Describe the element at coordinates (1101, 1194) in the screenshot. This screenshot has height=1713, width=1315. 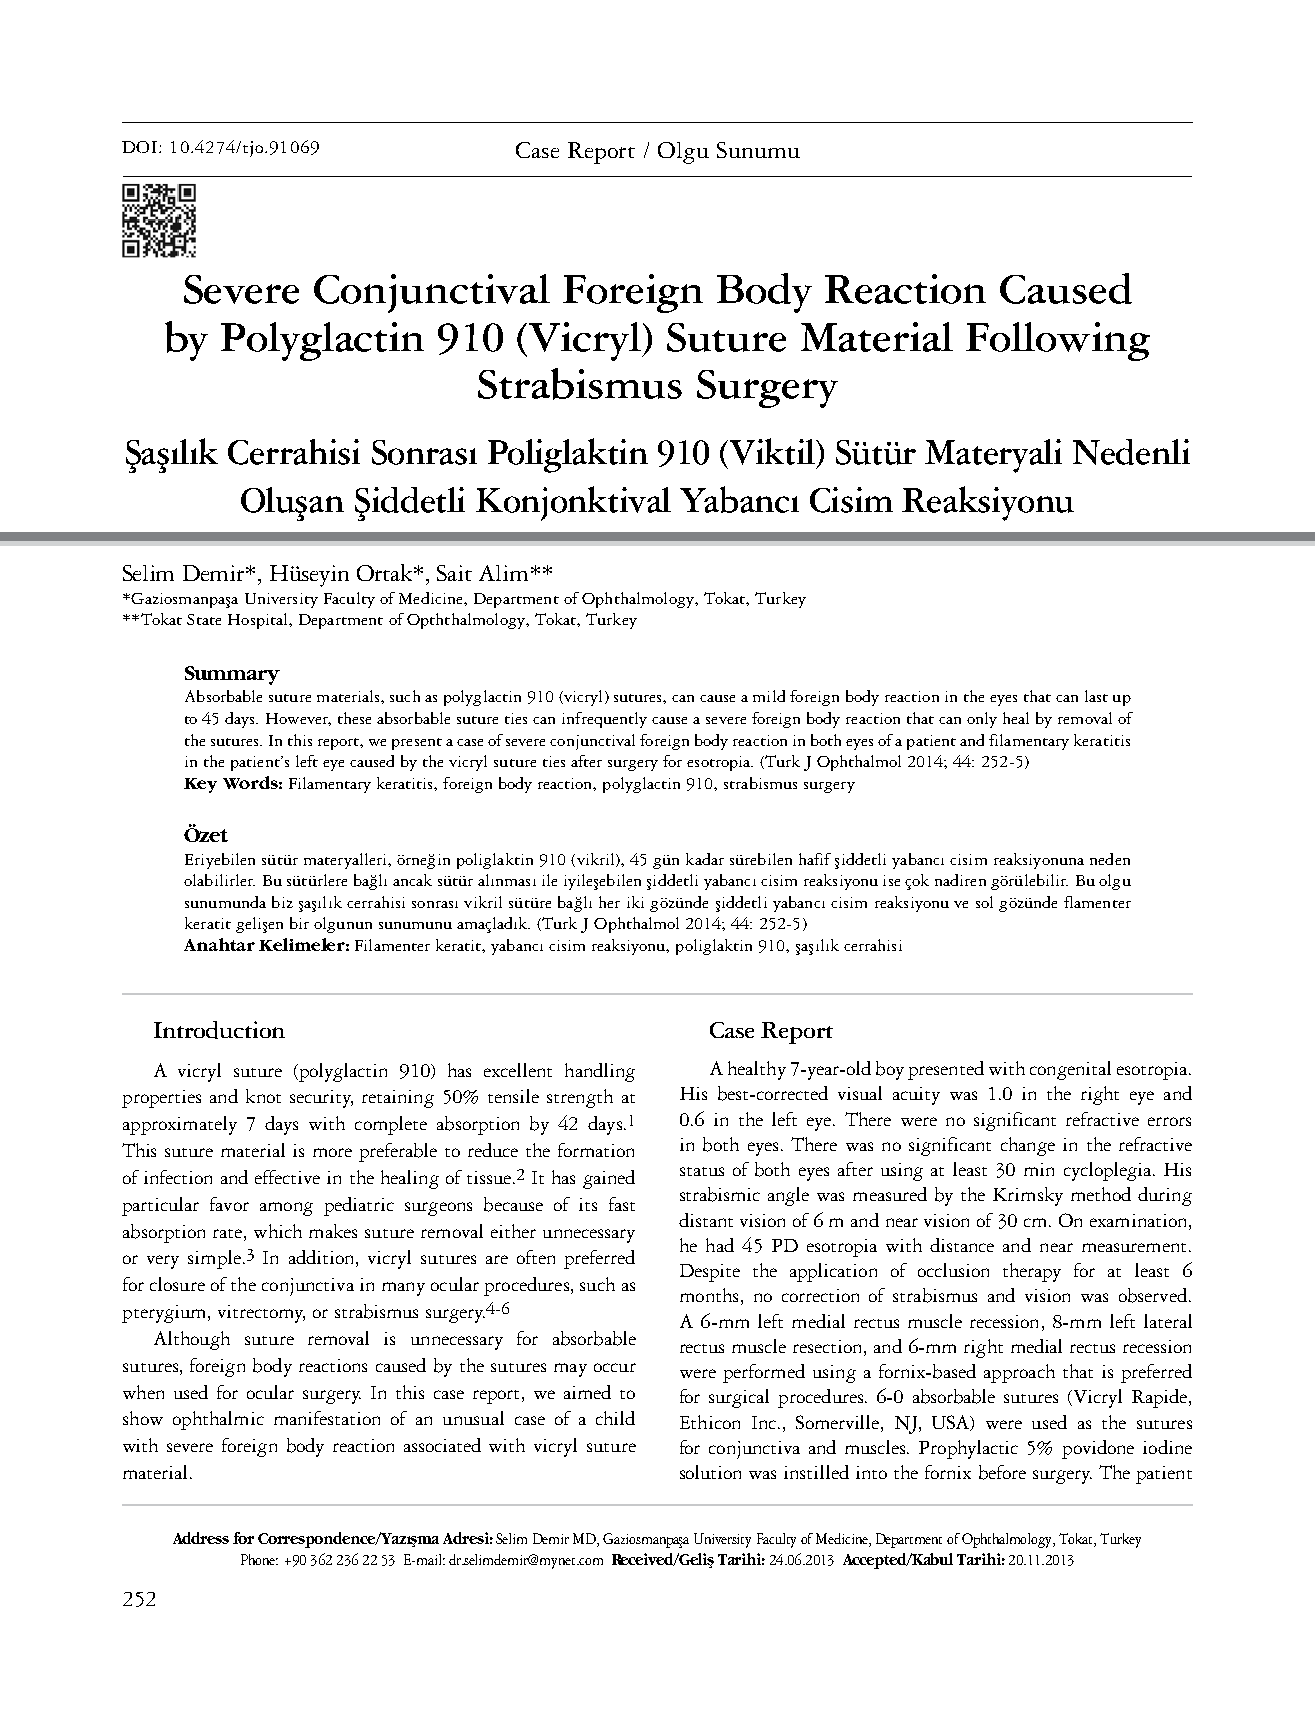
I see `method` at that location.
